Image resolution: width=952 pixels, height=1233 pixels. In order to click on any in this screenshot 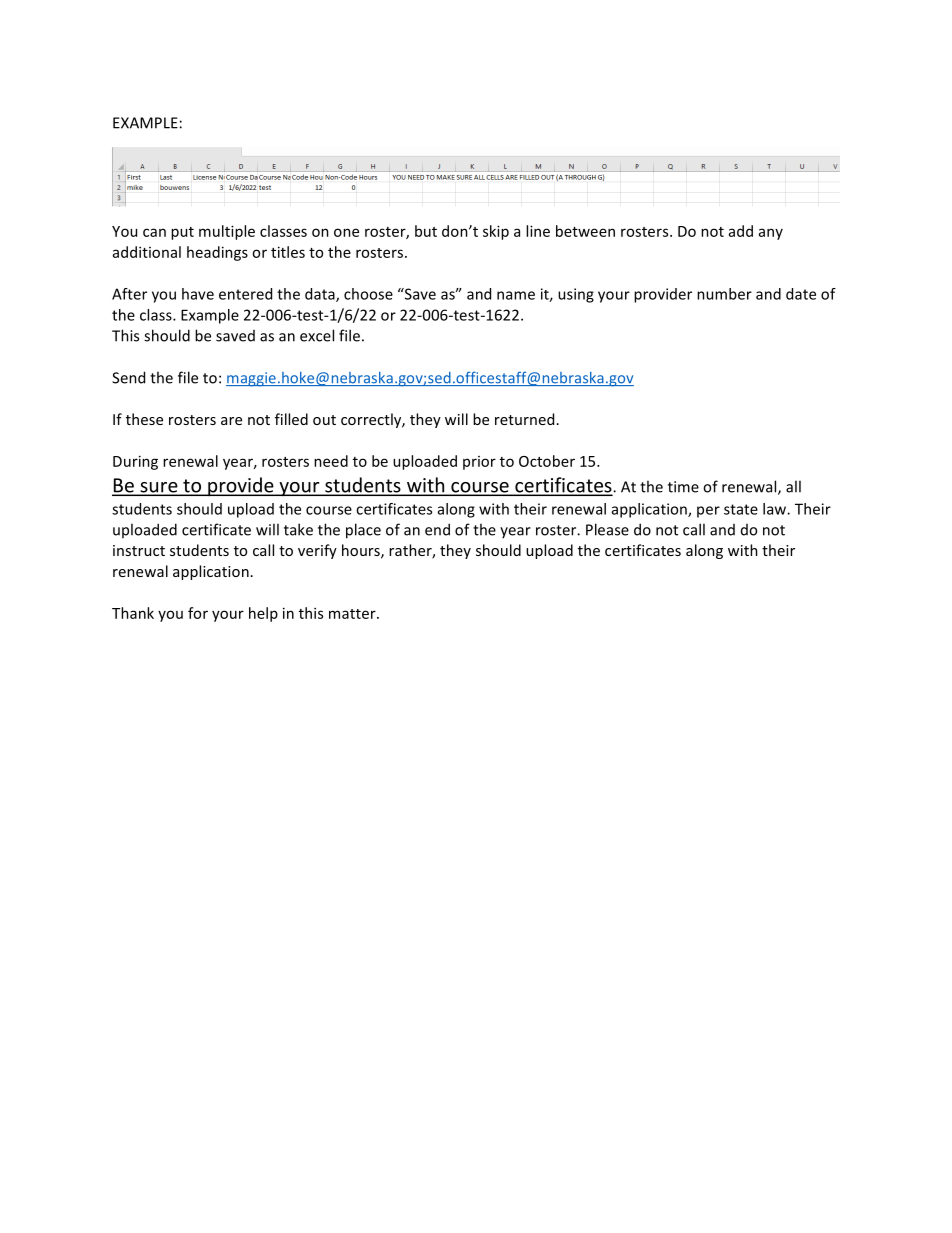, I will do `click(771, 234)`.
